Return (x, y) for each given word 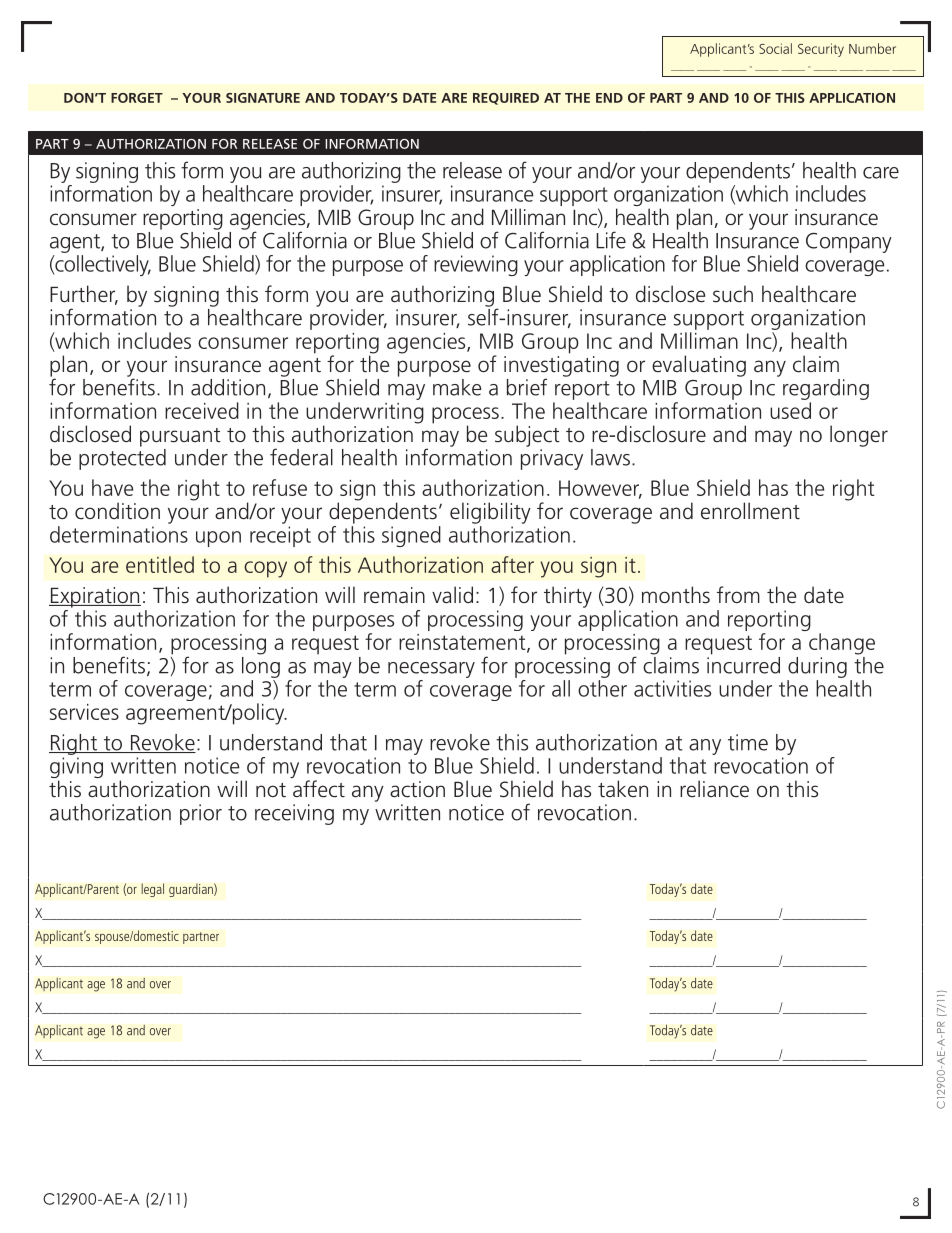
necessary (431, 670)
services (84, 712)
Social (775, 48)
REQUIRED (506, 99)
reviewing (476, 265)
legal (152, 890)
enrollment (750, 510)
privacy (552, 459)
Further (84, 295)
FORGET (137, 98)
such (733, 294)
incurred (743, 664)
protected (122, 459)
